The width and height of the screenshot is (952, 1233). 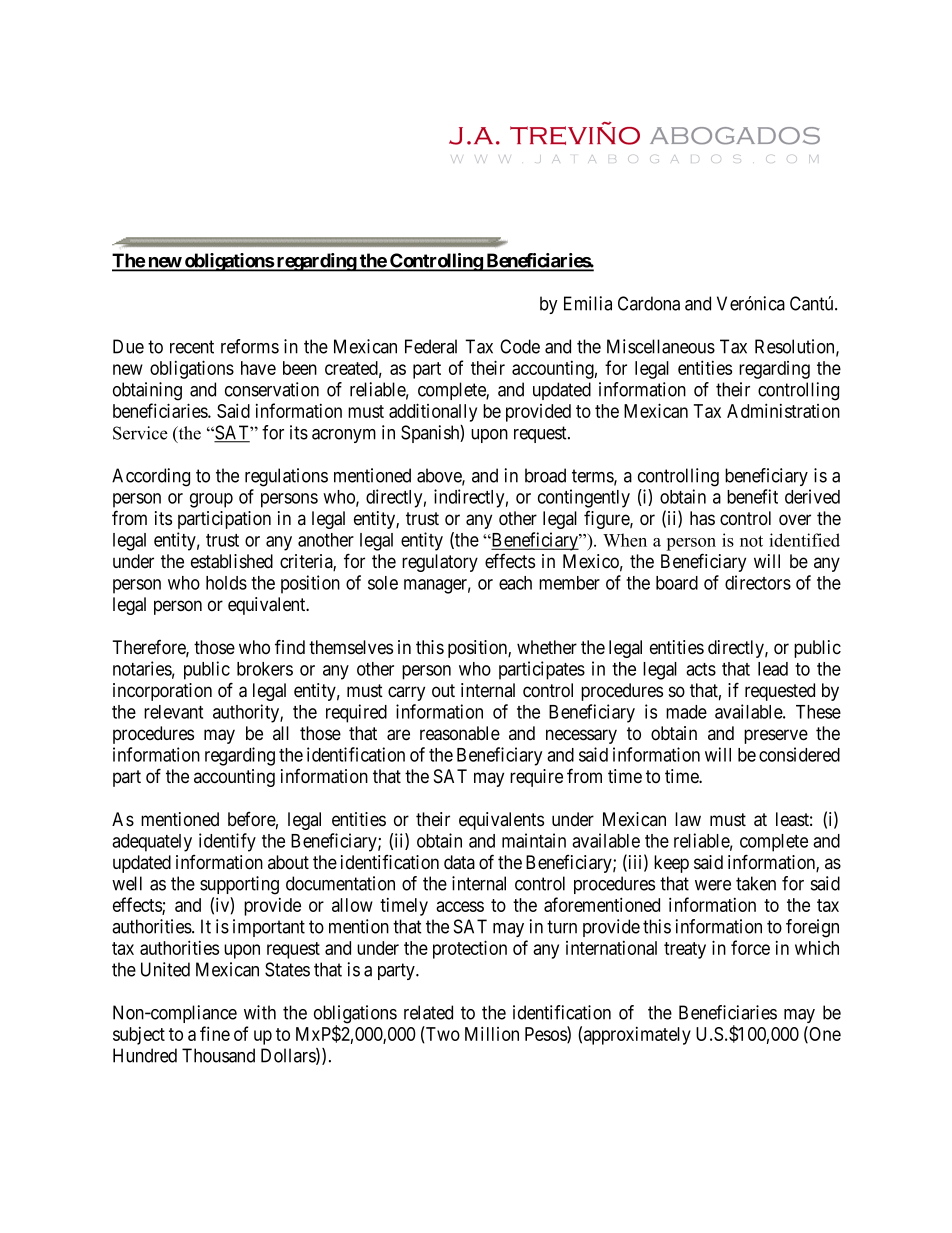 I want to click on acts, so click(x=701, y=669).
